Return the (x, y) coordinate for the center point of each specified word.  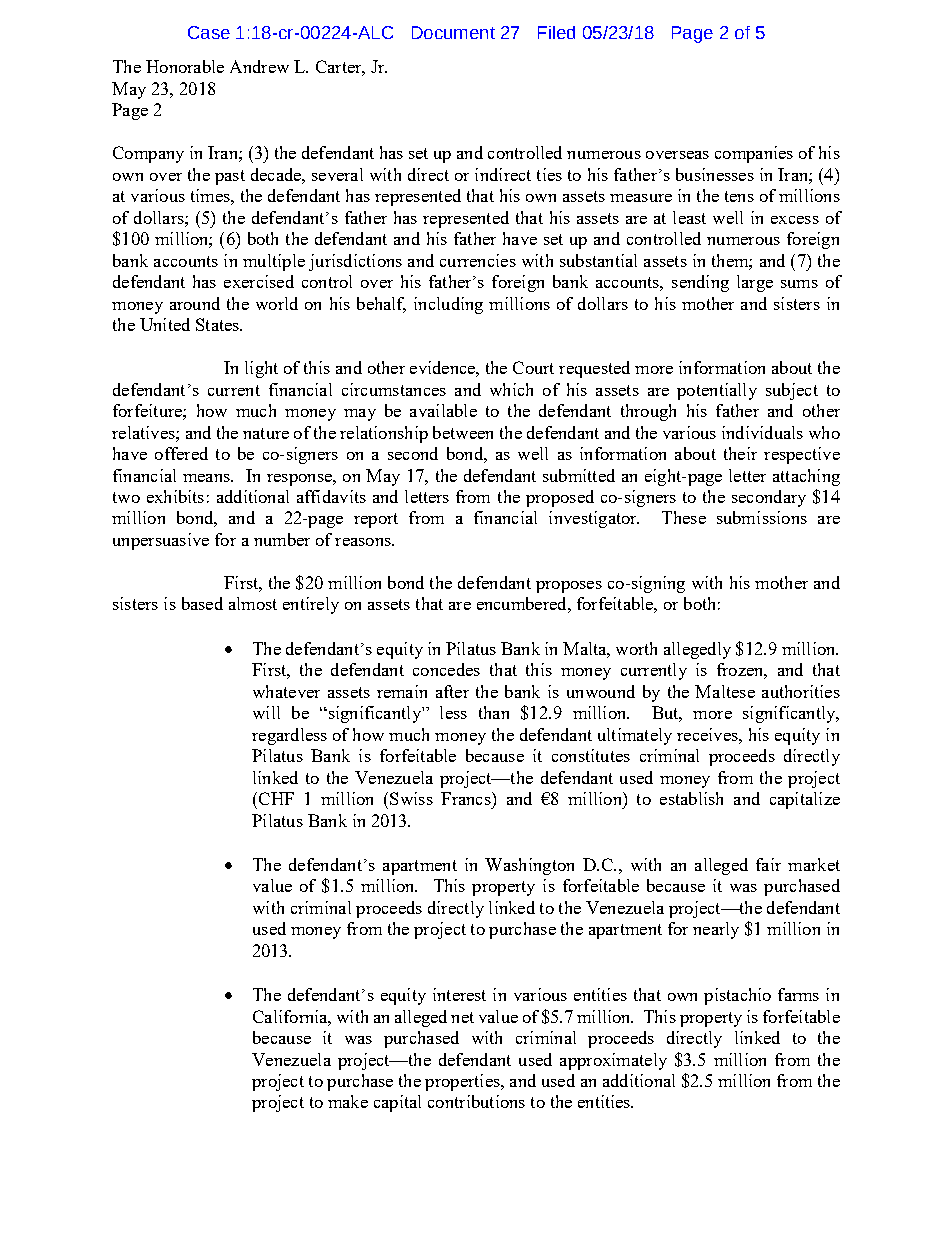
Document (453, 32)
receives (708, 734)
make (348, 1101)
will (266, 712)
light (261, 369)
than (494, 712)
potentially (717, 391)
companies (754, 154)
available (443, 410)
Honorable (185, 66)
